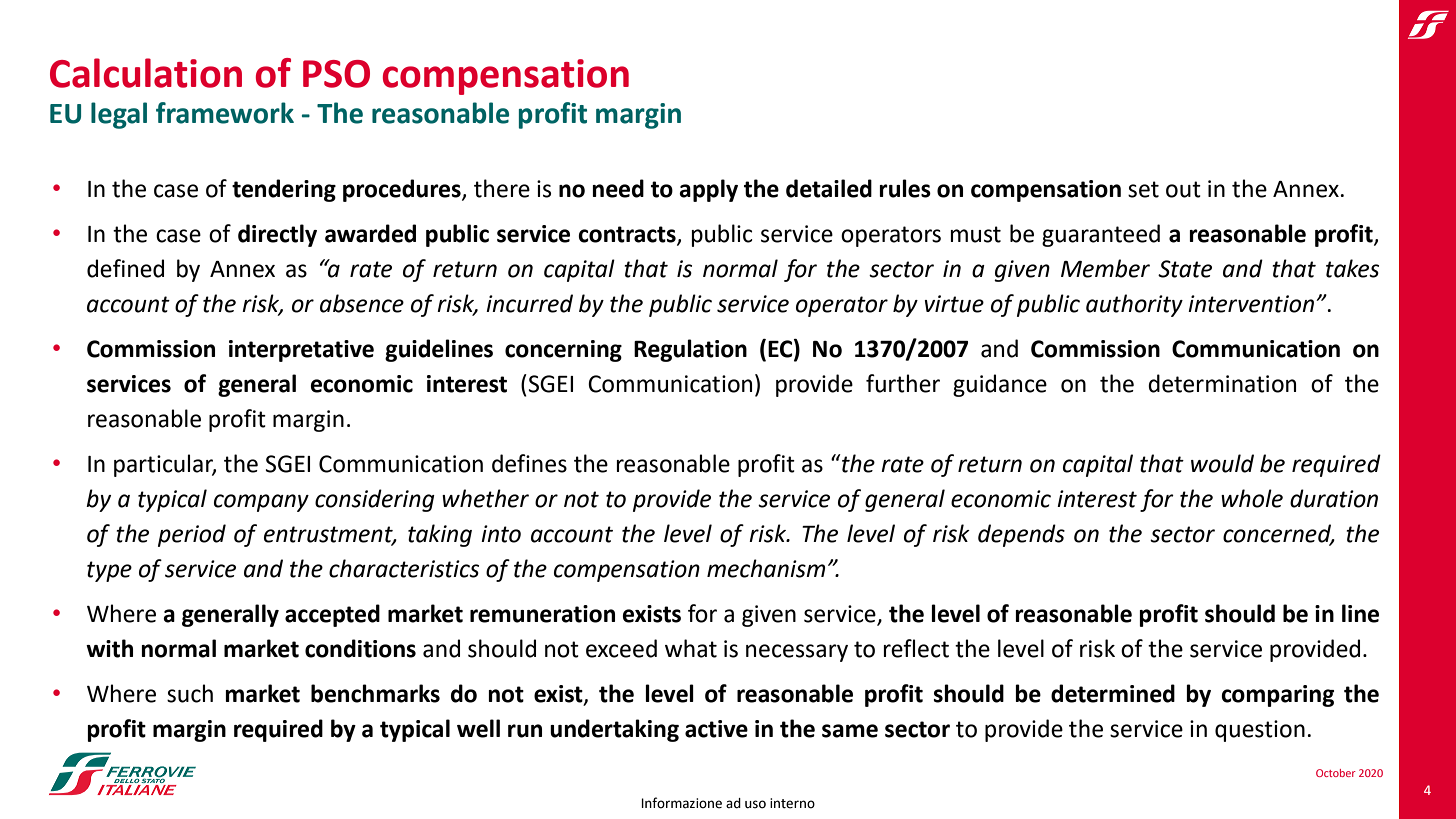 The image size is (1456, 819). What do you see at coordinates (277, 235) in the image?
I see `directly` at bounding box center [277, 235].
